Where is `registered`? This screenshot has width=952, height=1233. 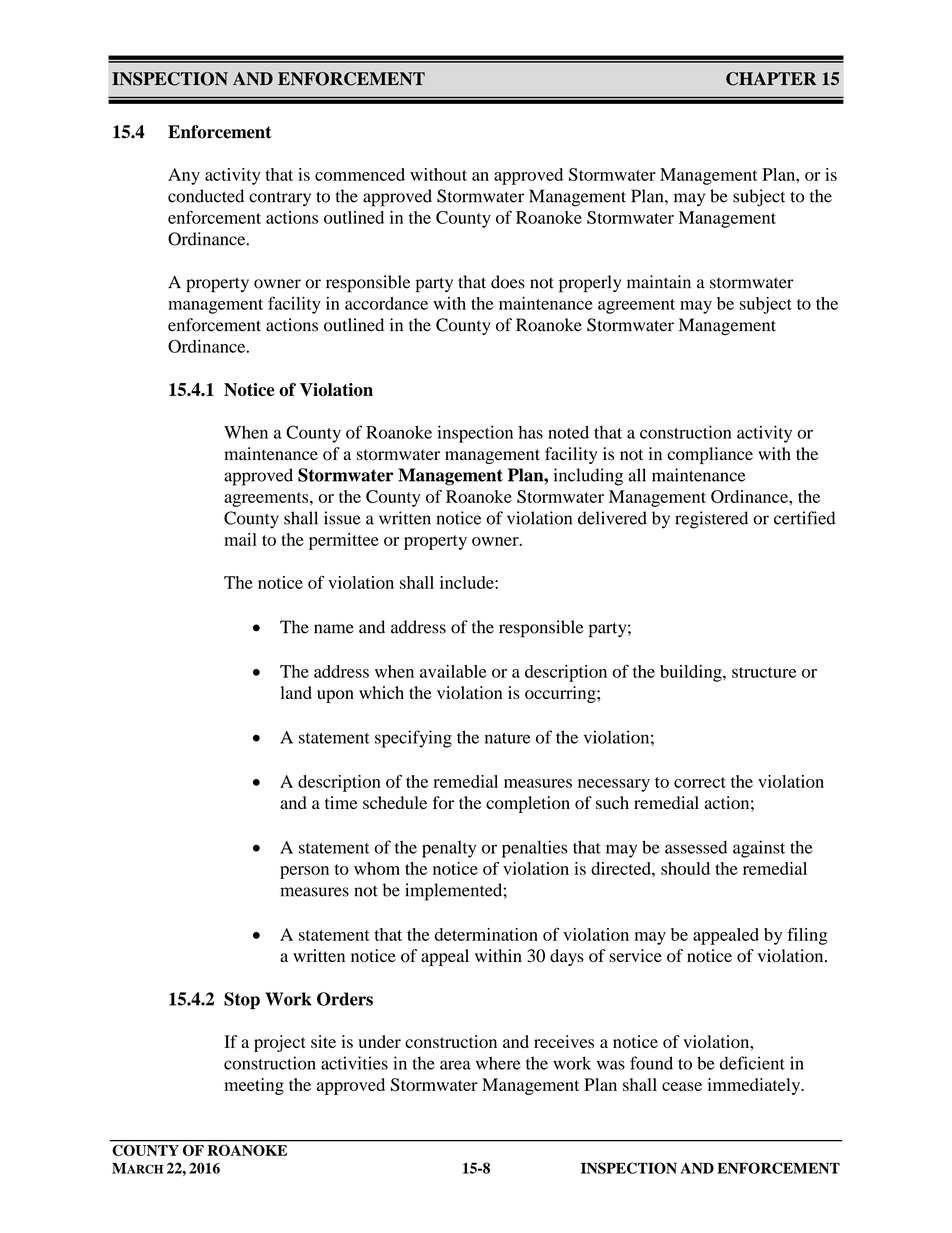 registered is located at coordinates (711, 520).
